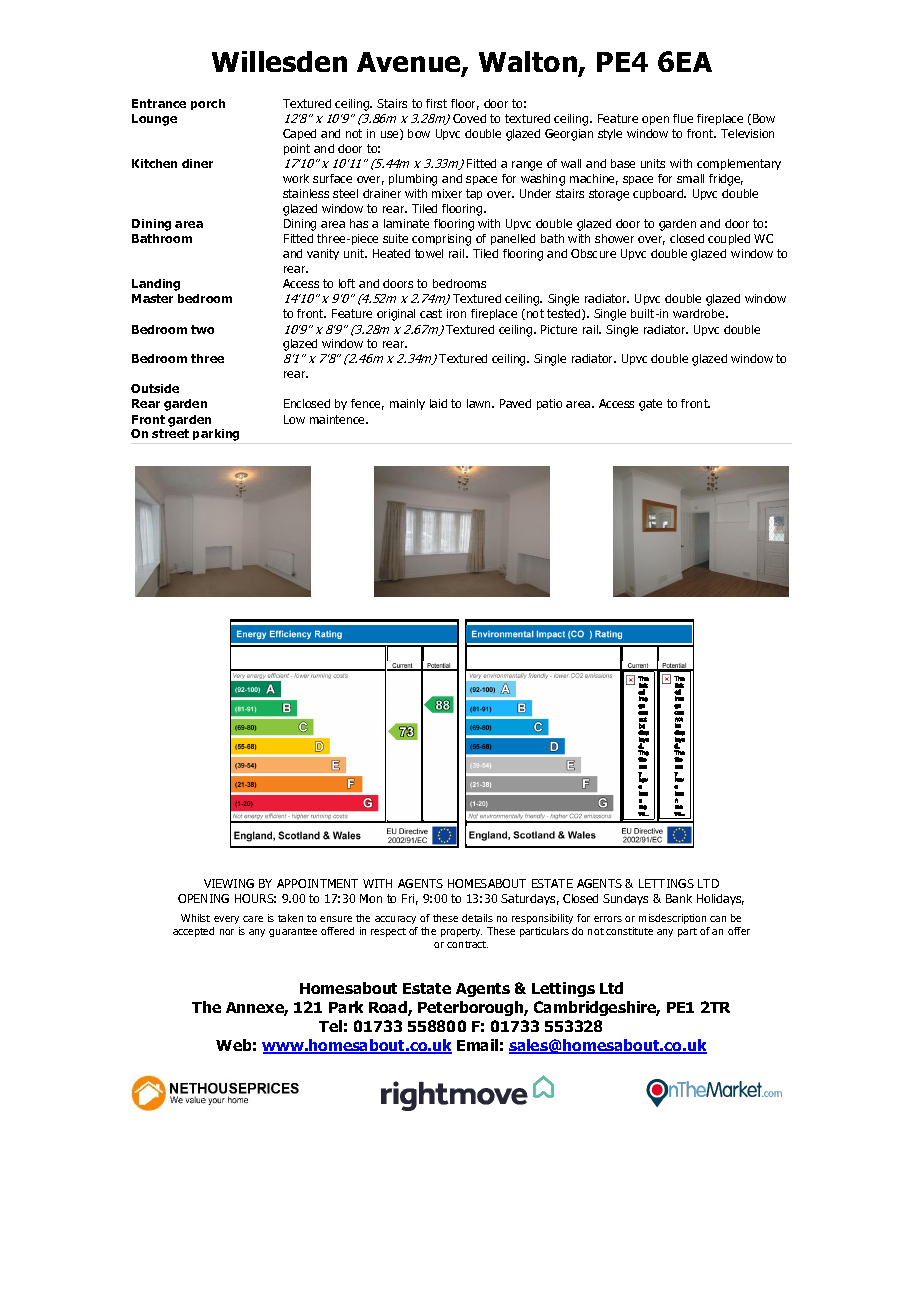 This screenshot has height=1308, width=924. What do you see at coordinates (683, 118) in the screenshot?
I see `flue` at bounding box center [683, 118].
